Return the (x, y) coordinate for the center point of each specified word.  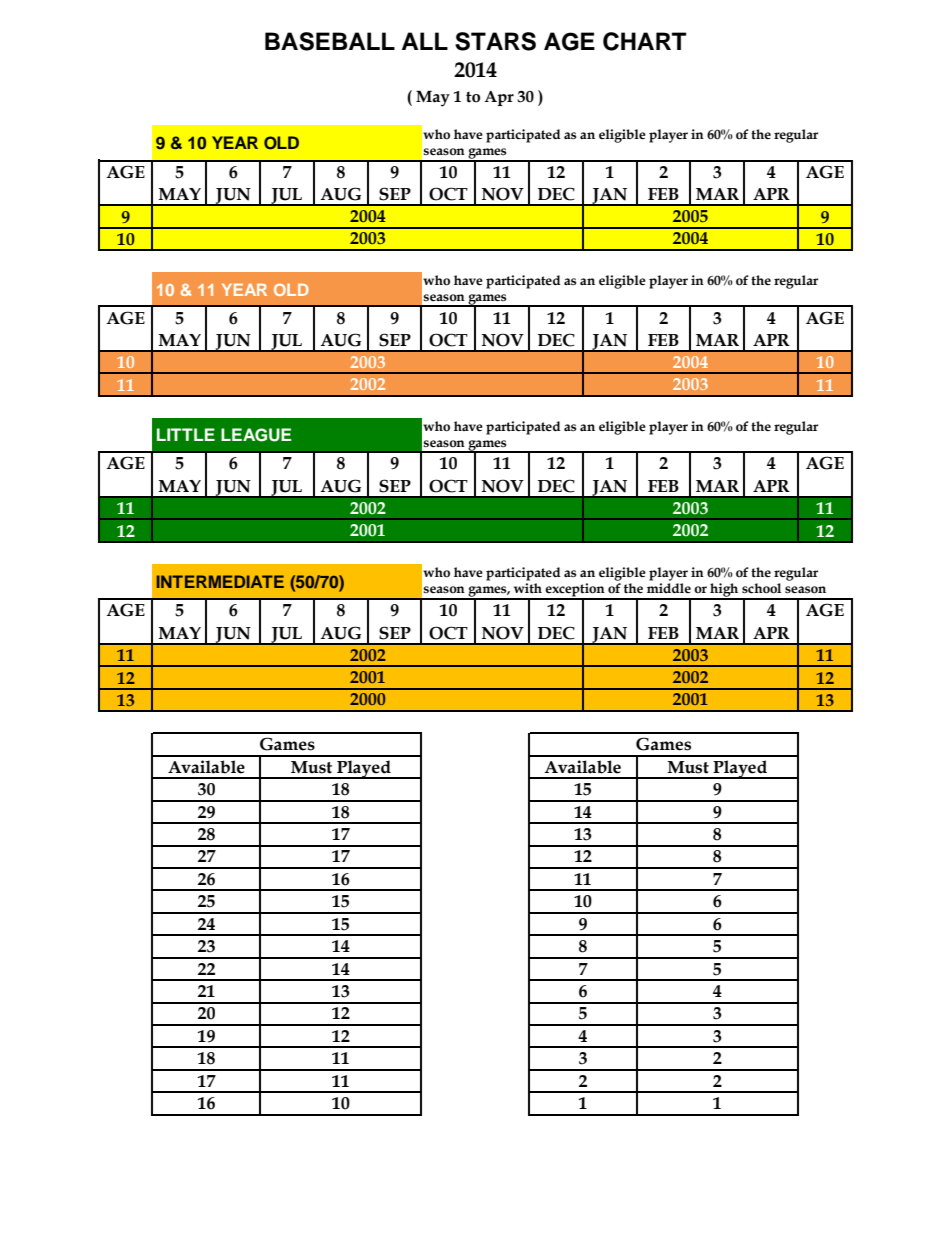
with (528, 588)
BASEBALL (330, 41)
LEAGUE (256, 435)
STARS (495, 41)
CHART (644, 41)
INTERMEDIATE (220, 581)
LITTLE (186, 434)
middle (669, 588)
